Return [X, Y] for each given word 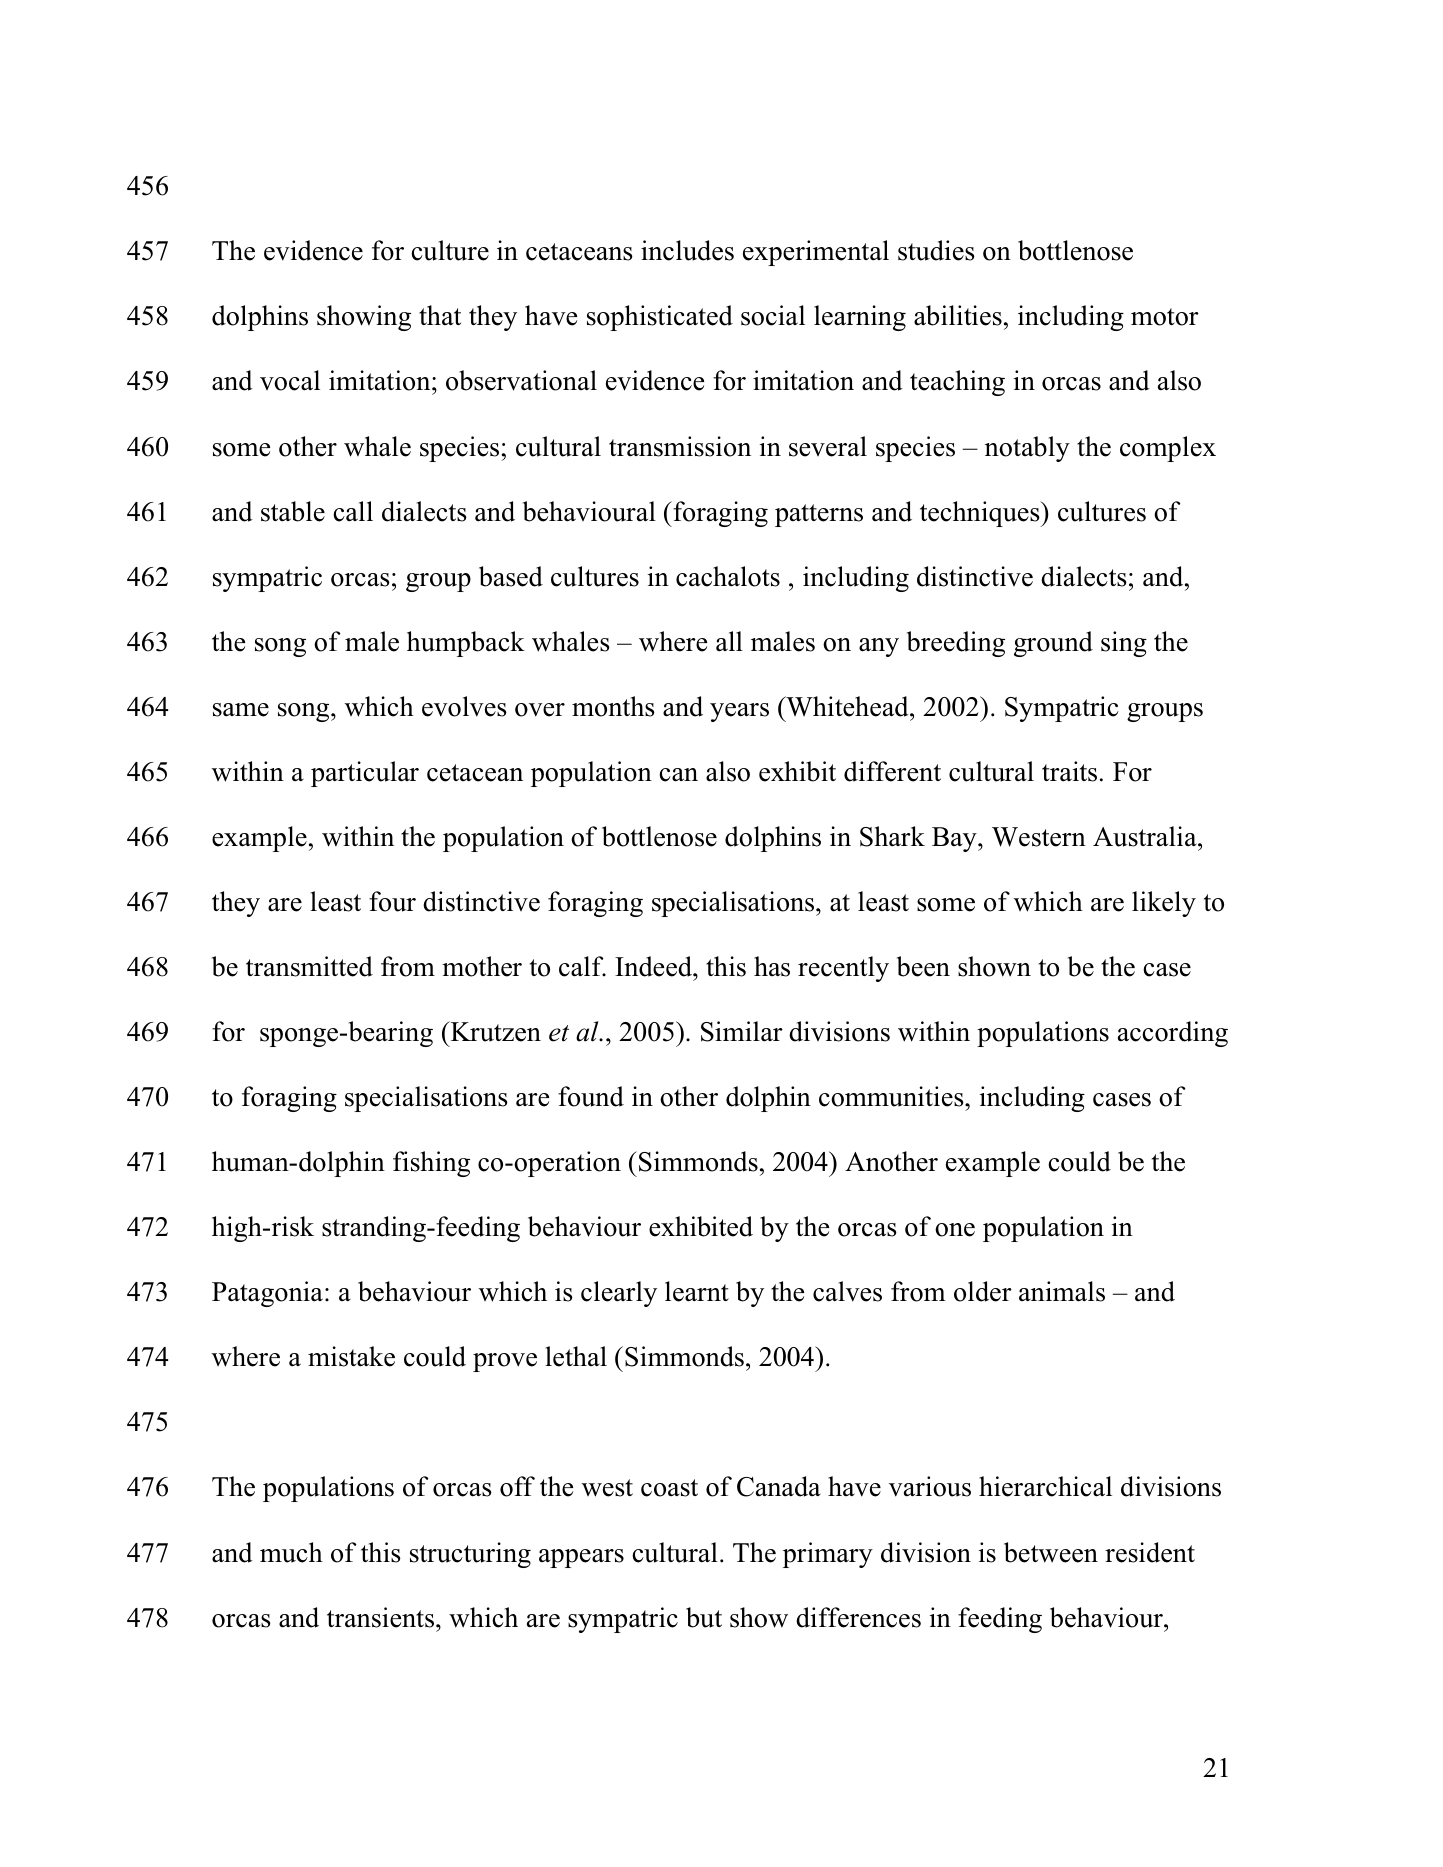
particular [365, 774]
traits [1069, 771]
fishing [431, 1164]
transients [382, 1617]
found [591, 1096]
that [440, 315]
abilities [958, 315]
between [1051, 1552]
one [955, 1230]
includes [687, 250]
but [704, 1617]
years [739, 712]
